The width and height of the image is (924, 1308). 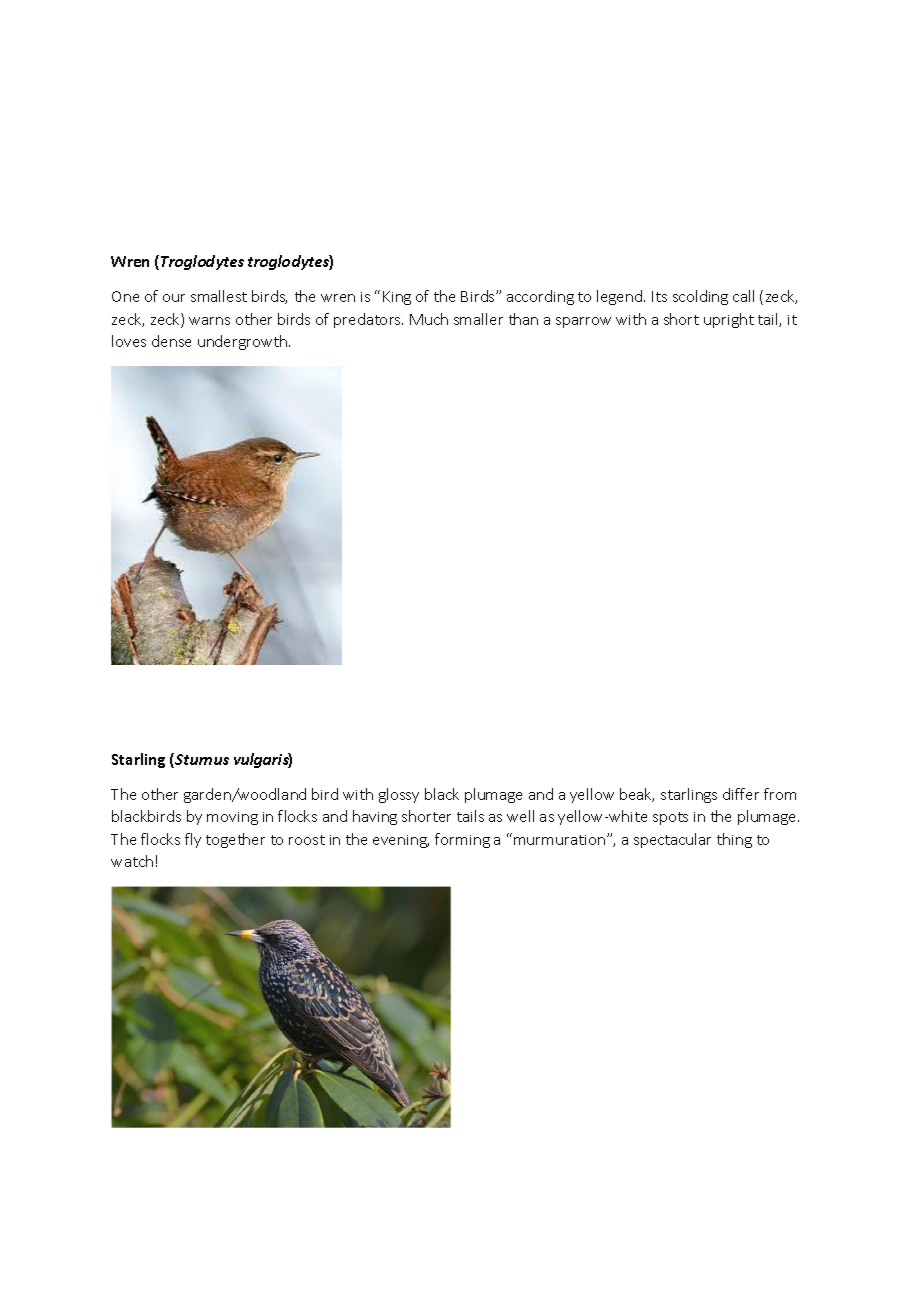 I want to click on Much, so click(x=429, y=319).
